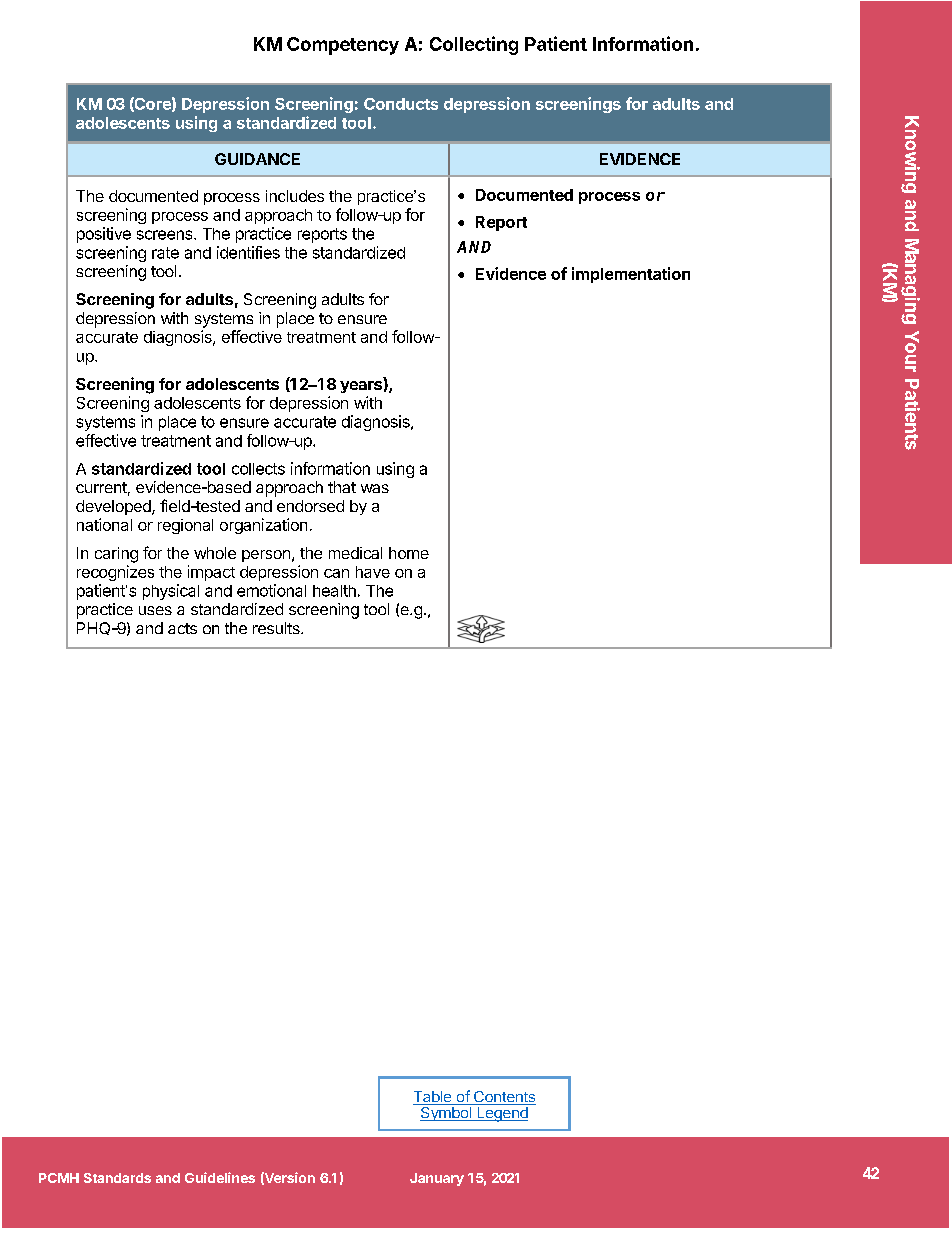  I want to click on home, so click(409, 553).
